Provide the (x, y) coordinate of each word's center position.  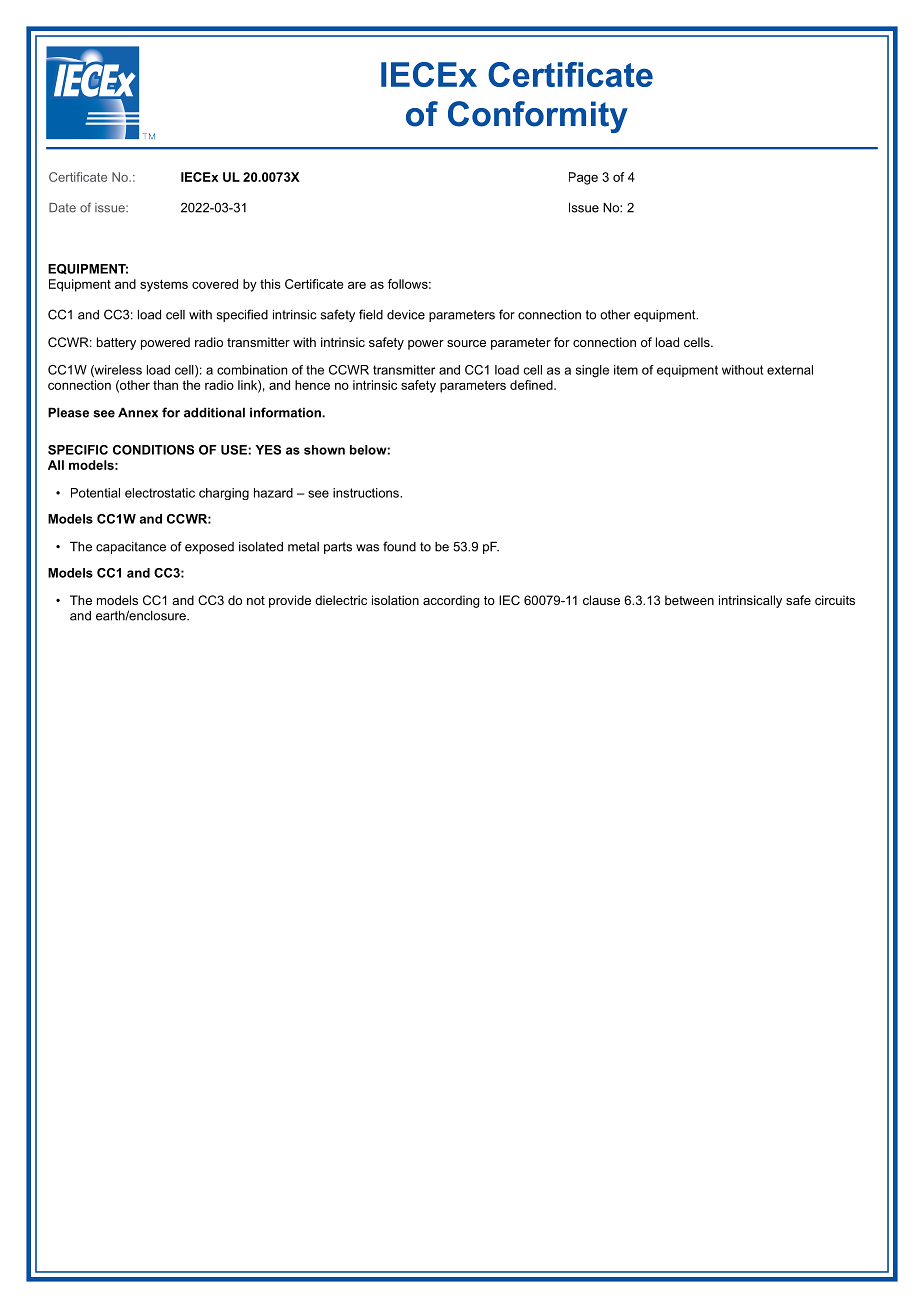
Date (62, 208)
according (451, 601)
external (790, 370)
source (466, 343)
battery (116, 343)
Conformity (538, 117)
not (256, 600)
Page (583, 178)
